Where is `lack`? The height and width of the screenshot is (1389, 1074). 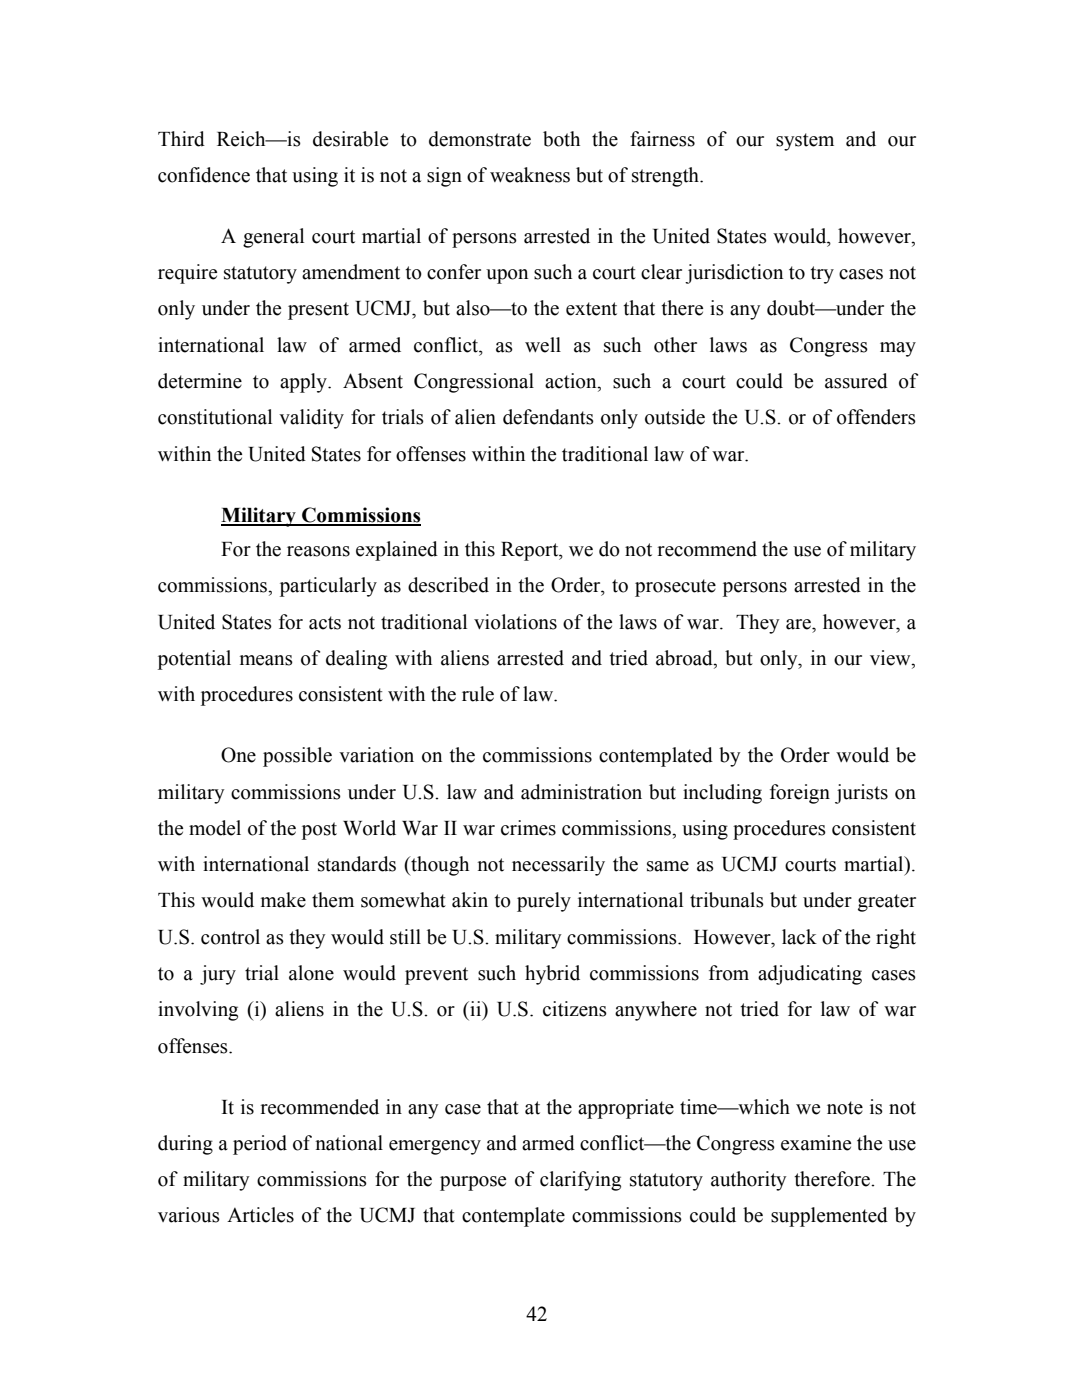
lack is located at coordinates (799, 937).
